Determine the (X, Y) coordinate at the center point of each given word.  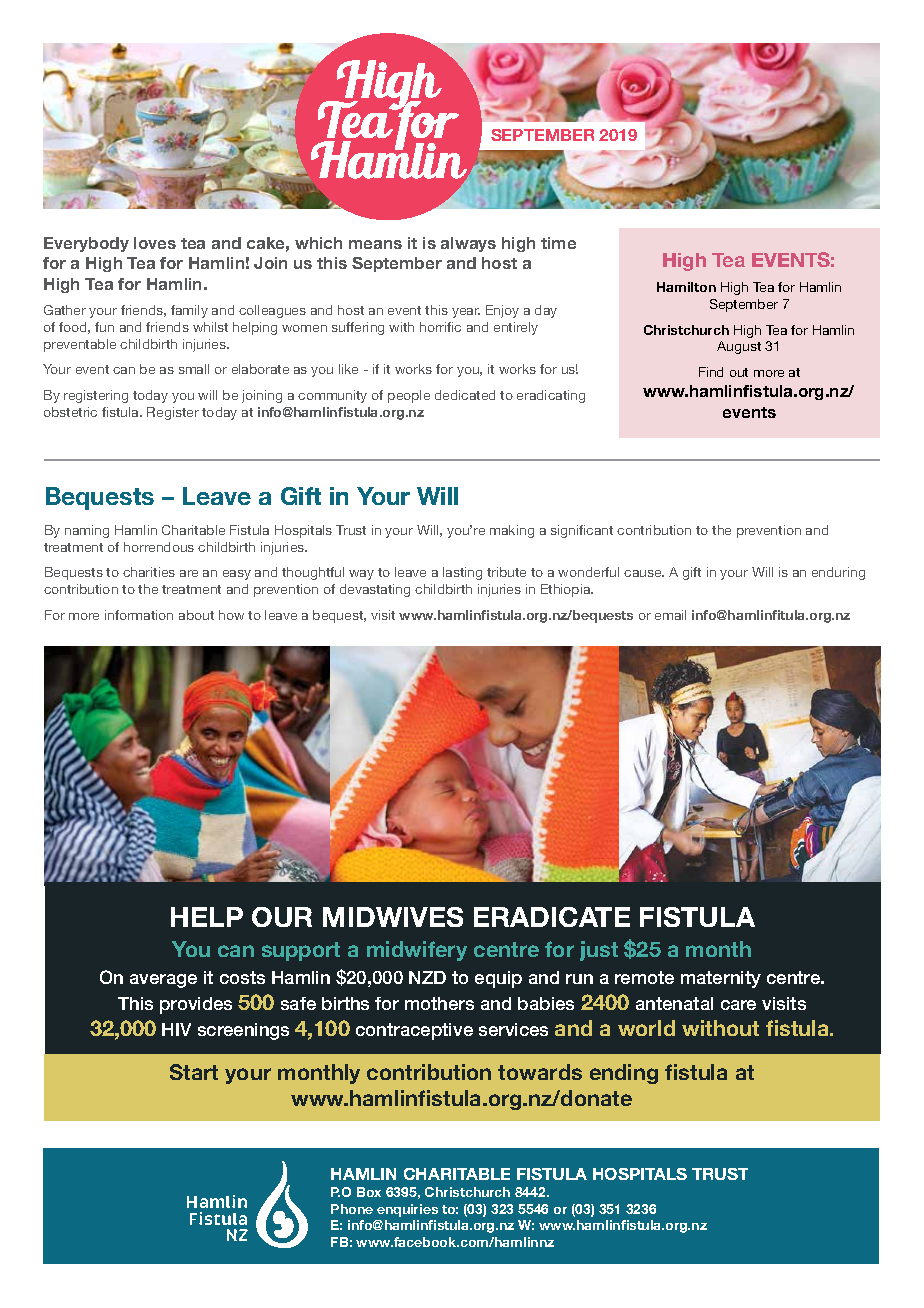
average (163, 981)
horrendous (159, 547)
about (196, 615)
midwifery (417, 951)
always (468, 244)
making (512, 531)
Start (194, 1072)
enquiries (407, 1210)
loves (155, 243)
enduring (838, 573)
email (670, 615)
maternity (721, 979)
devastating (375, 590)
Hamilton (686, 287)
